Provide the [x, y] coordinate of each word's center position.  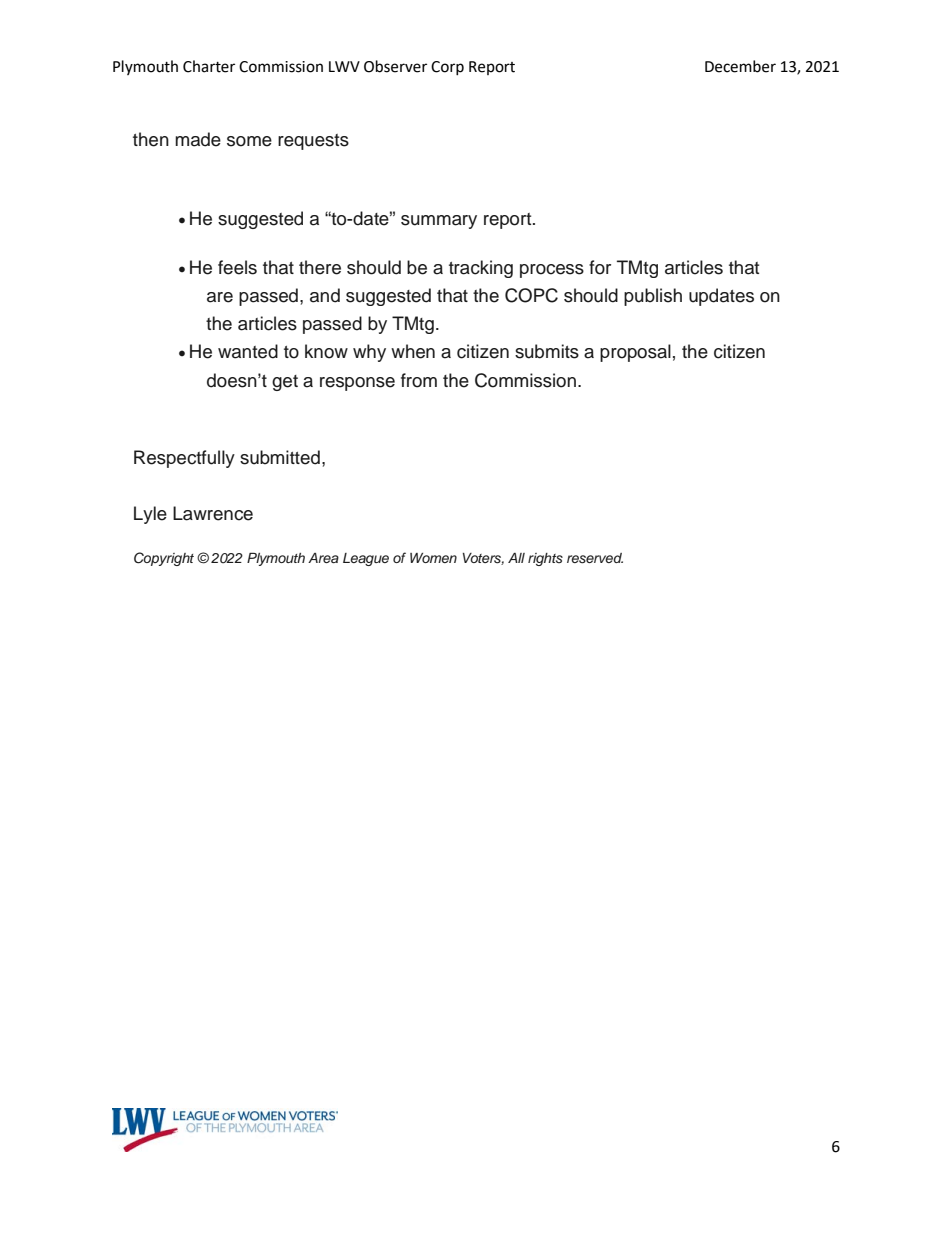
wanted [248, 351]
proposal [635, 353]
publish [653, 297]
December [740, 66]
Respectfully [184, 459]
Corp [447, 68]
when [413, 351]
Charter [209, 66]
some [249, 141]
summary [439, 222]
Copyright [164, 559]
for [600, 267]
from [419, 380]
